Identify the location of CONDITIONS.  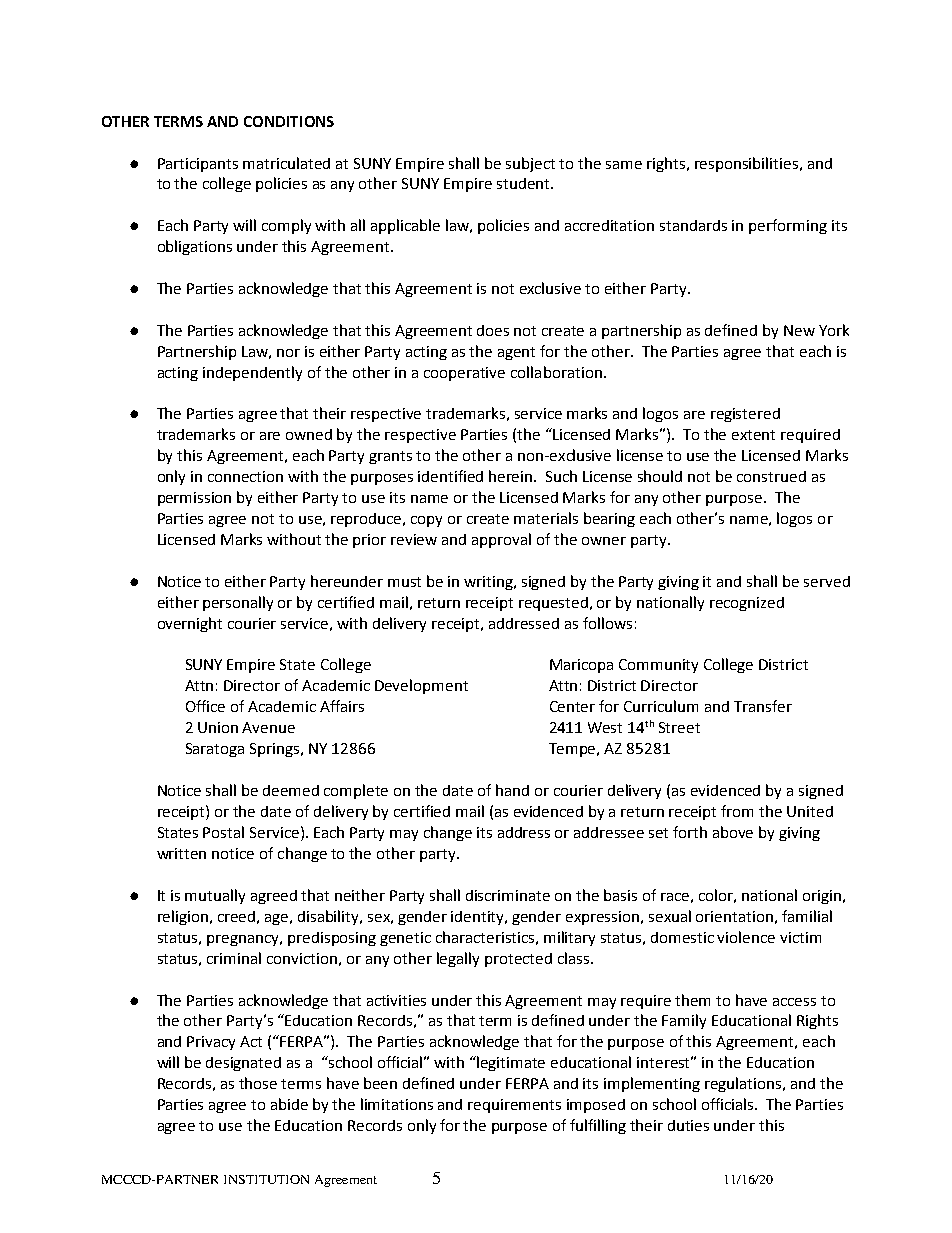
(289, 121).
